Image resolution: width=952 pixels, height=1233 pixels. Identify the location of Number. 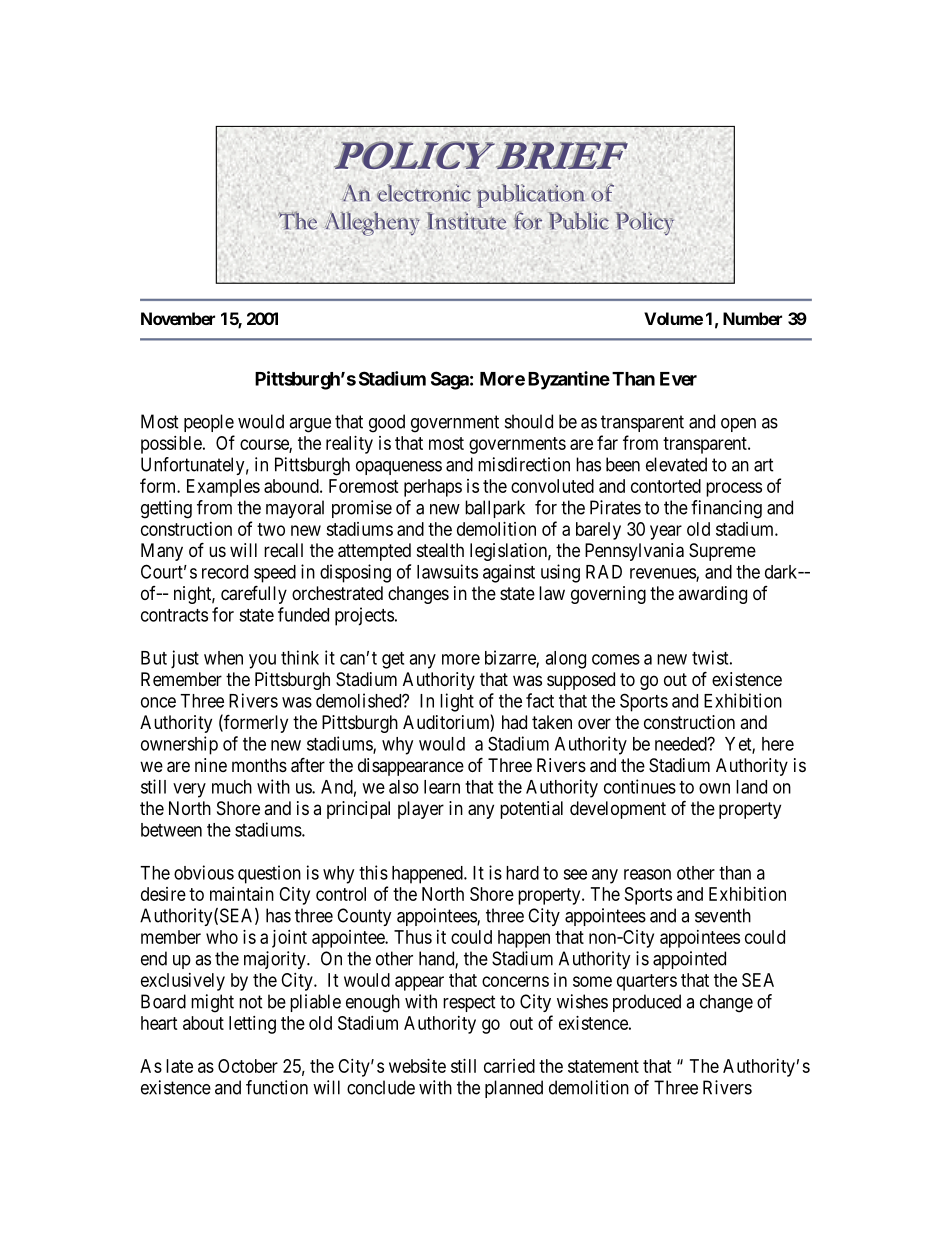
(752, 318).
